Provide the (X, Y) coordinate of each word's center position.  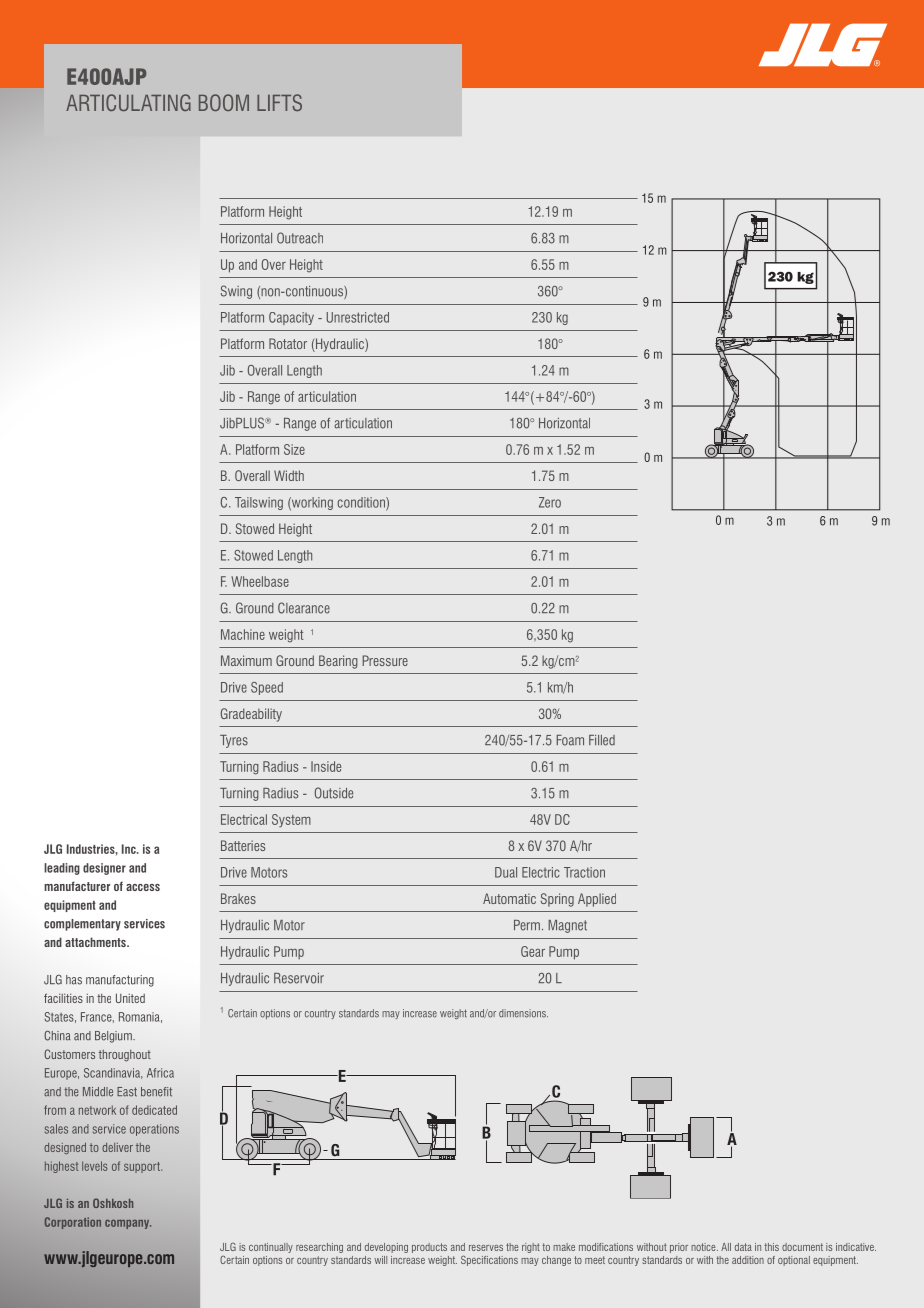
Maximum (246, 660)
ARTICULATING (128, 102)
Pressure (385, 660)
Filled (602, 740)
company (128, 1224)
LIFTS (279, 102)
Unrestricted (358, 317)
